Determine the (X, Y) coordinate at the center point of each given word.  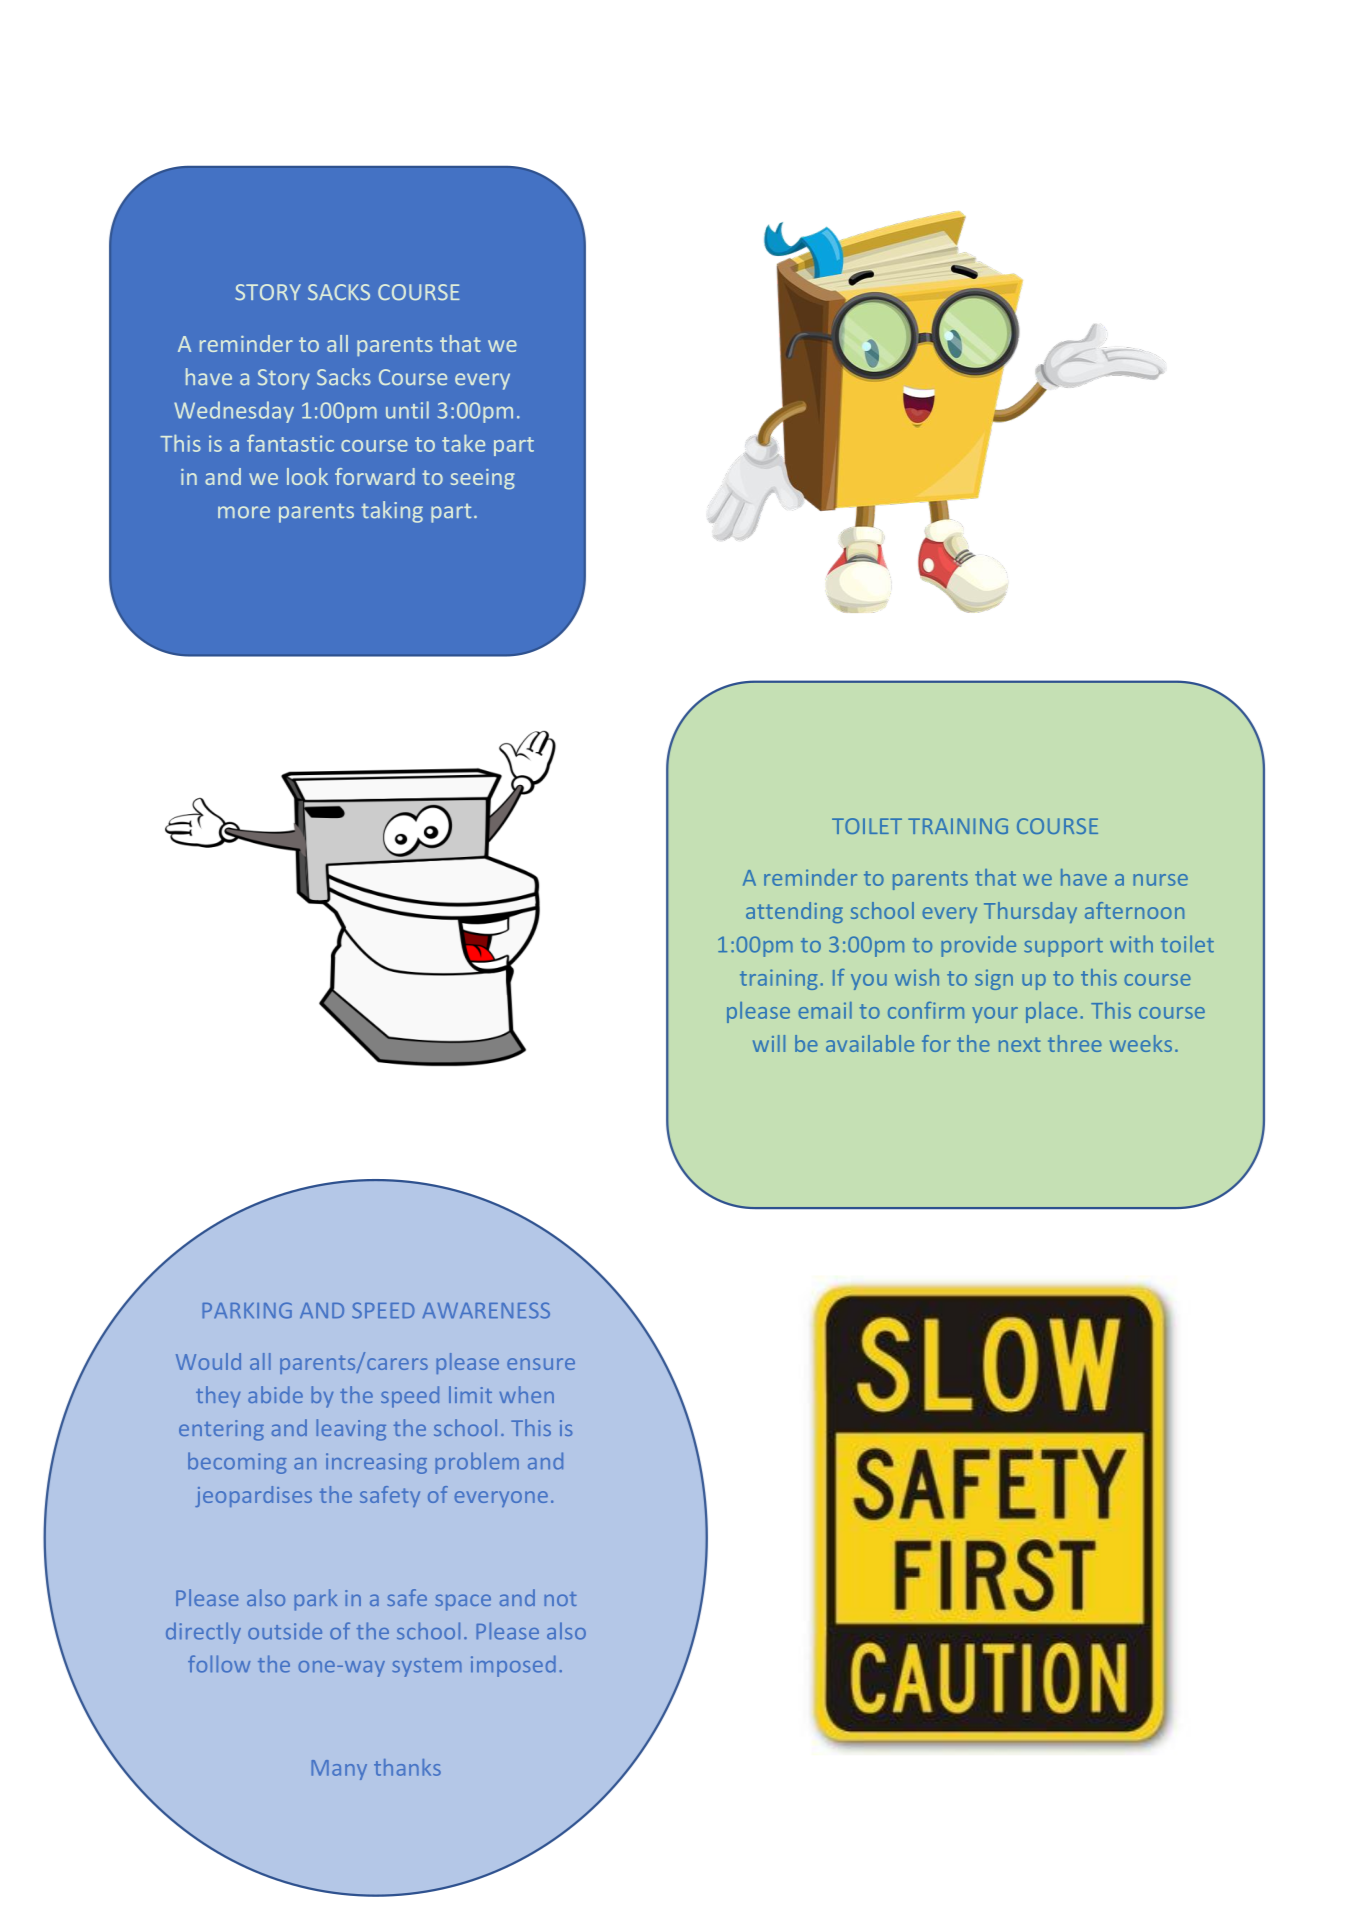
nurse (1160, 880)
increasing (376, 1463)
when (526, 1394)
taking (392, 512)
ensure (541, 1364)
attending (794, 912)
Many (339, 1770)
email (825, 1010)
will (769, 1043)
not (561, 1599)
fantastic (290, 443)
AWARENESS (486, 1310)
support (1063, 947)
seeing (483, 479)
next (1019, 1044)
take (463, 443)
